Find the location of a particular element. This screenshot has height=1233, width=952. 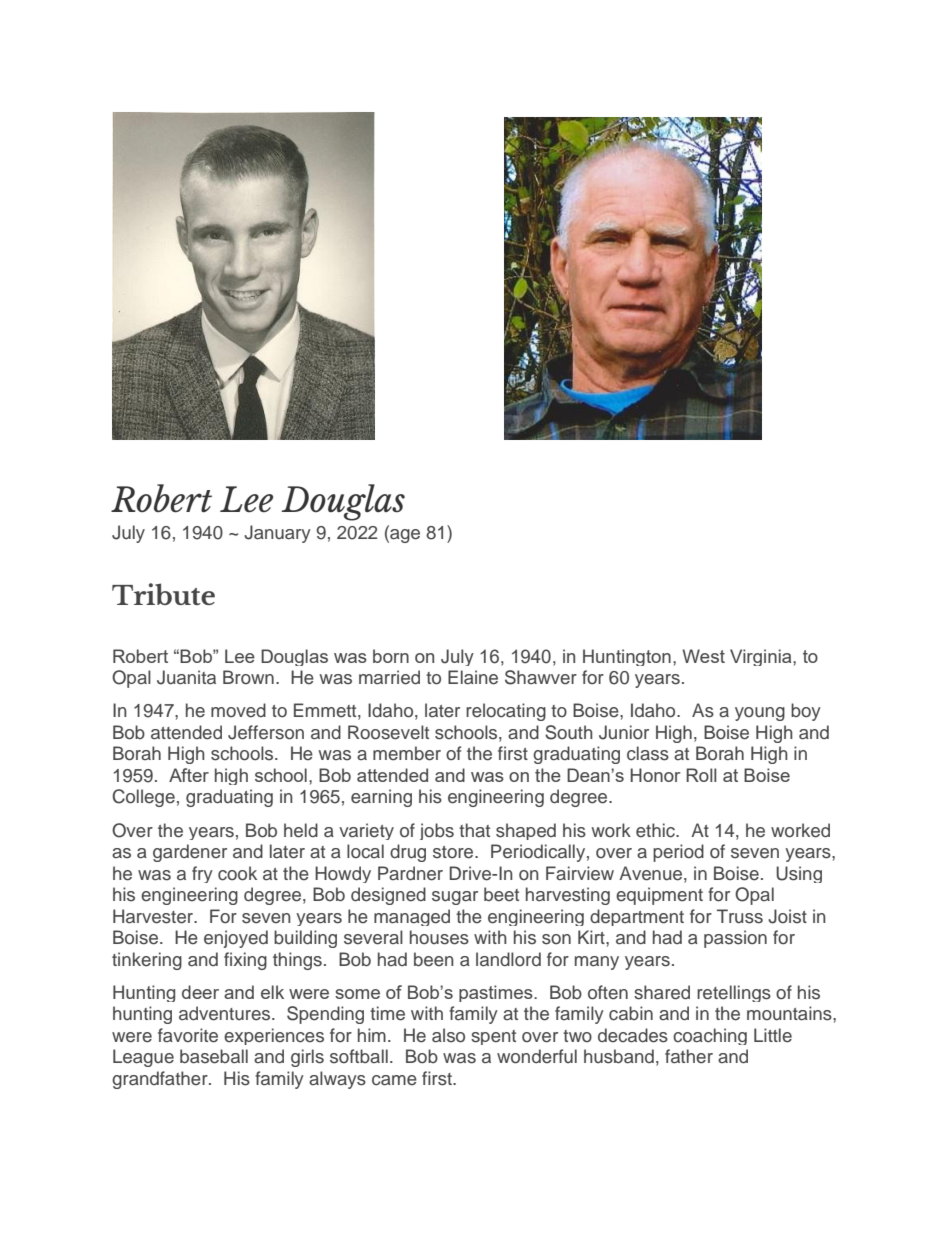

wonderful is located at coordinates (537, 1056).
